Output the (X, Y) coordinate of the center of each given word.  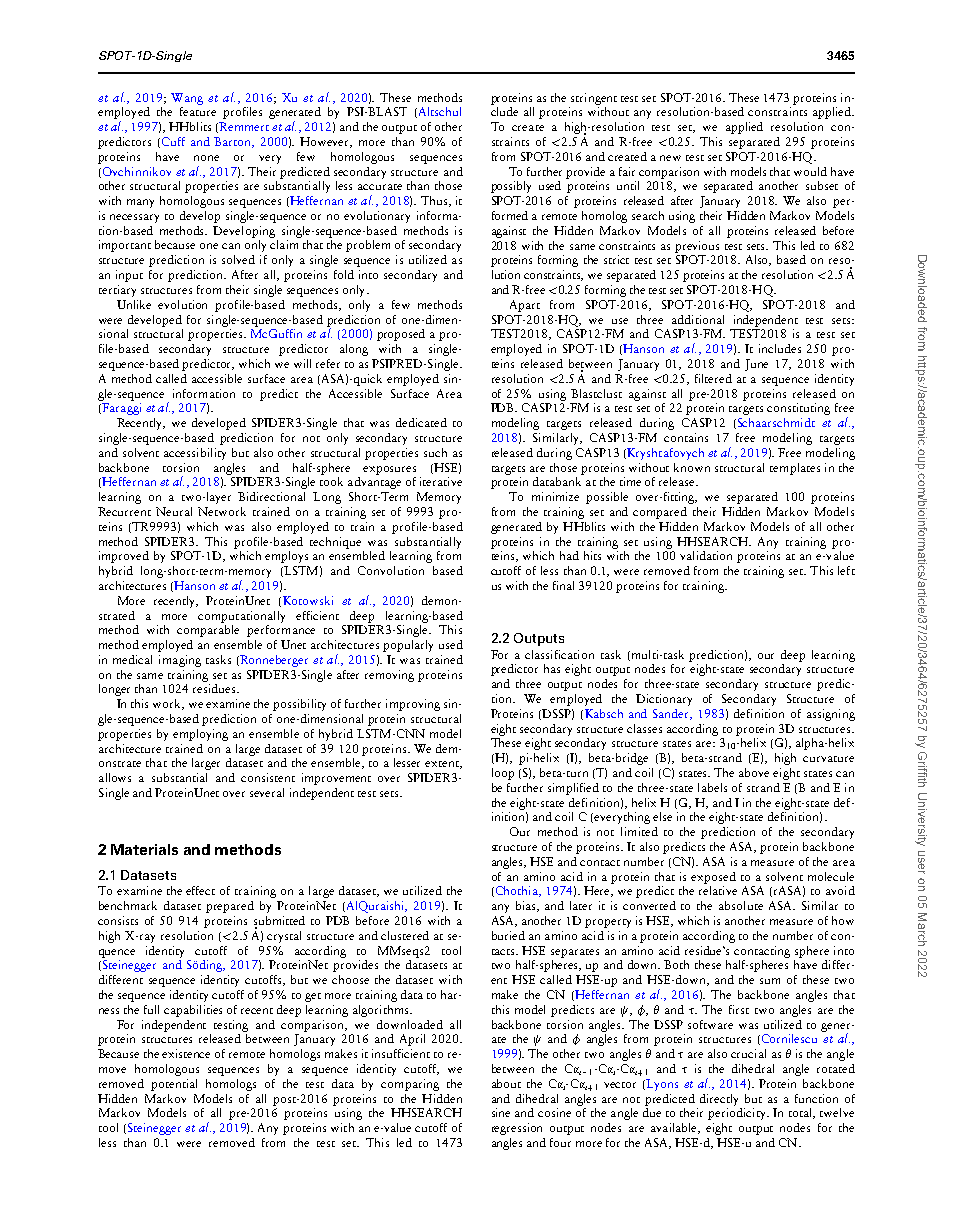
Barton (234, 142)
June (756, 365)
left (846, 570)
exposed (713, 878)
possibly (511, 187)
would (810, 171)
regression (517, 1129)
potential (174, 1085)
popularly (408, 646)
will (302, 363)
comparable (208, 629)
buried (508, 935)
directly (719, 1100)
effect (200, 890)
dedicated (421, 422)
